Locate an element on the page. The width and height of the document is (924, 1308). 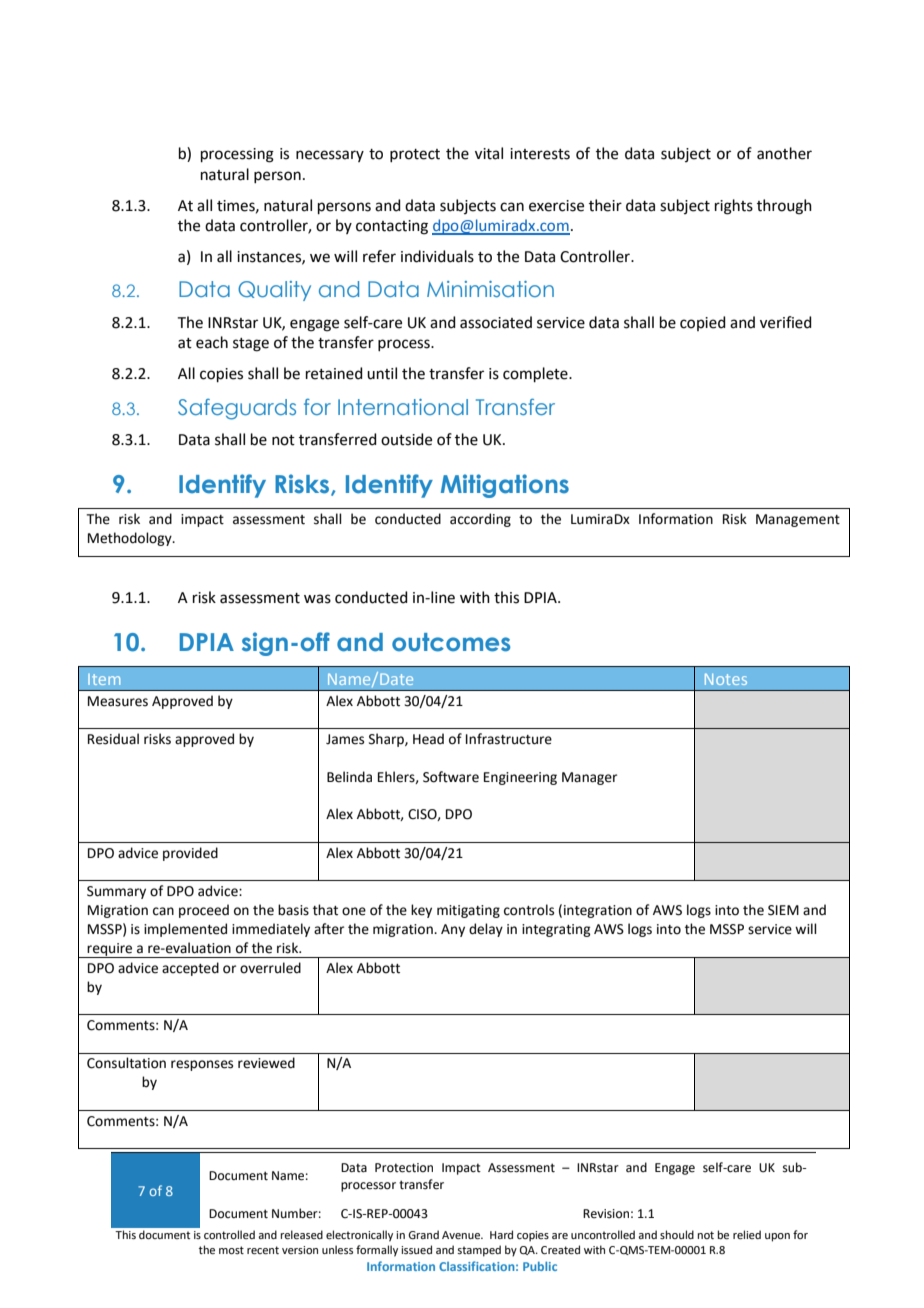
Measures is located at coordinates (118, 701).
